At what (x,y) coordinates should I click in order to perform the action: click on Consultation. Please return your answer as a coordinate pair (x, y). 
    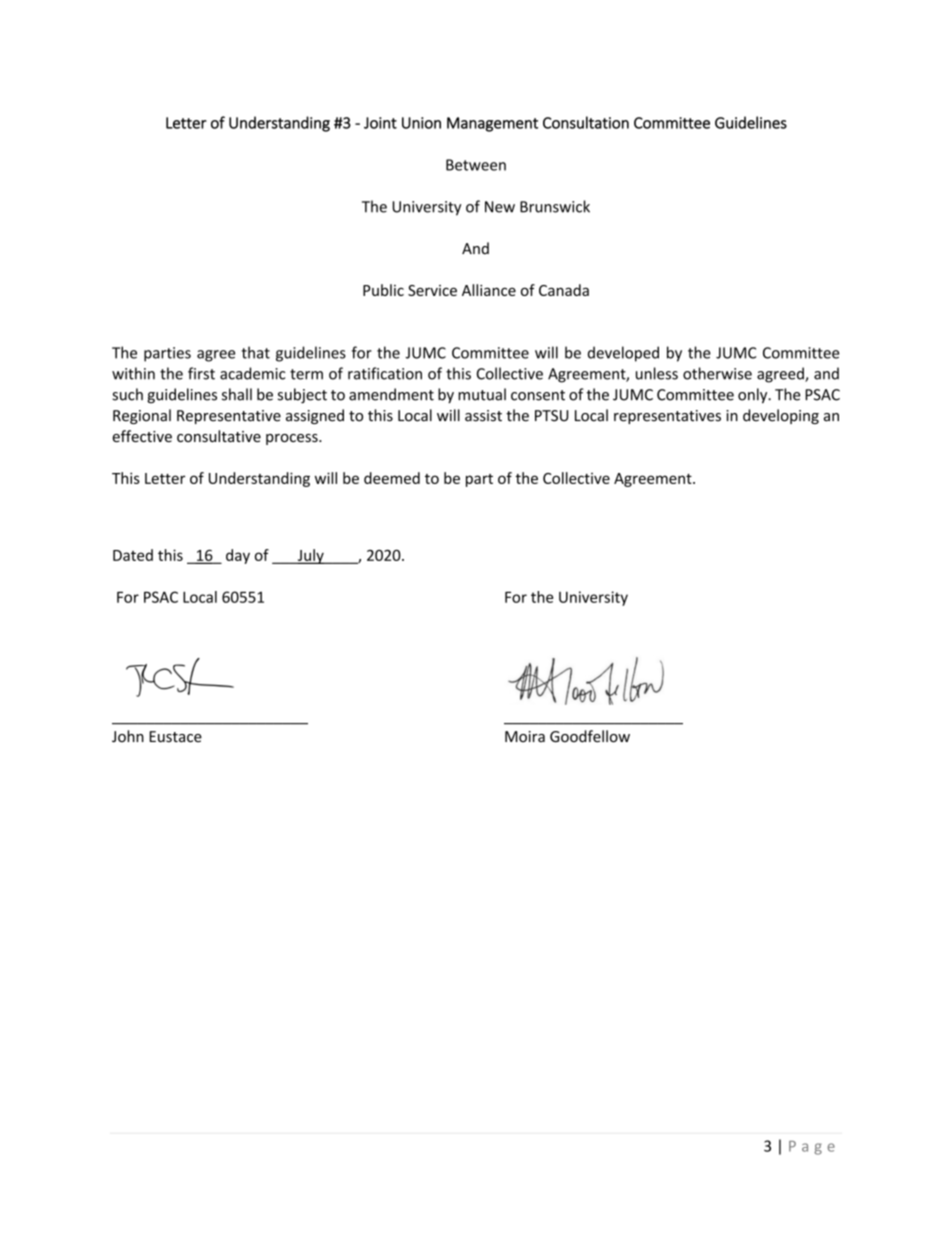
    Looking at the image, I should click on (586, 122).
